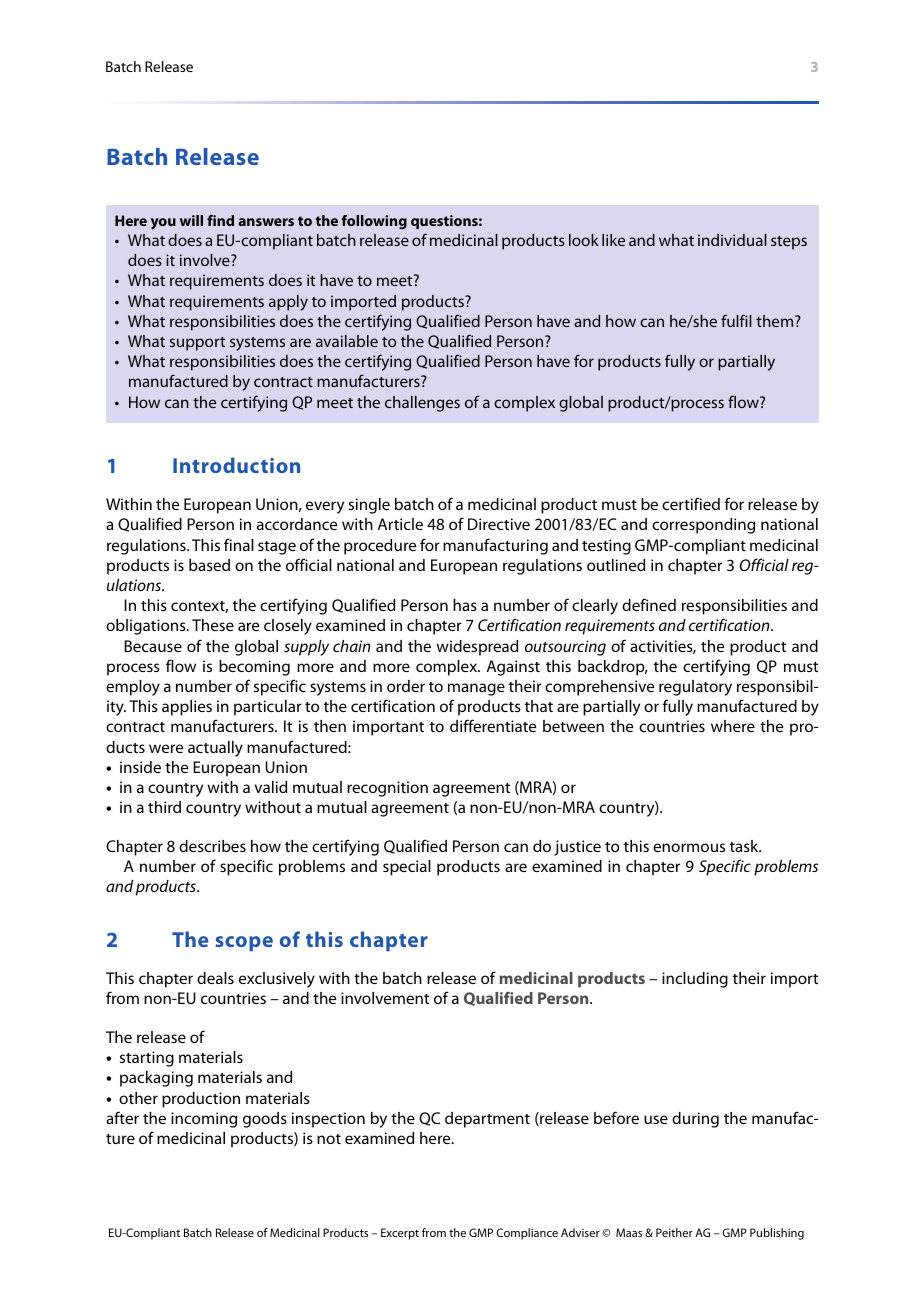 The height and width of the document is (1308, 924). Describe the element at coordinates (407, 868) in the document. I see `special` at that location.
